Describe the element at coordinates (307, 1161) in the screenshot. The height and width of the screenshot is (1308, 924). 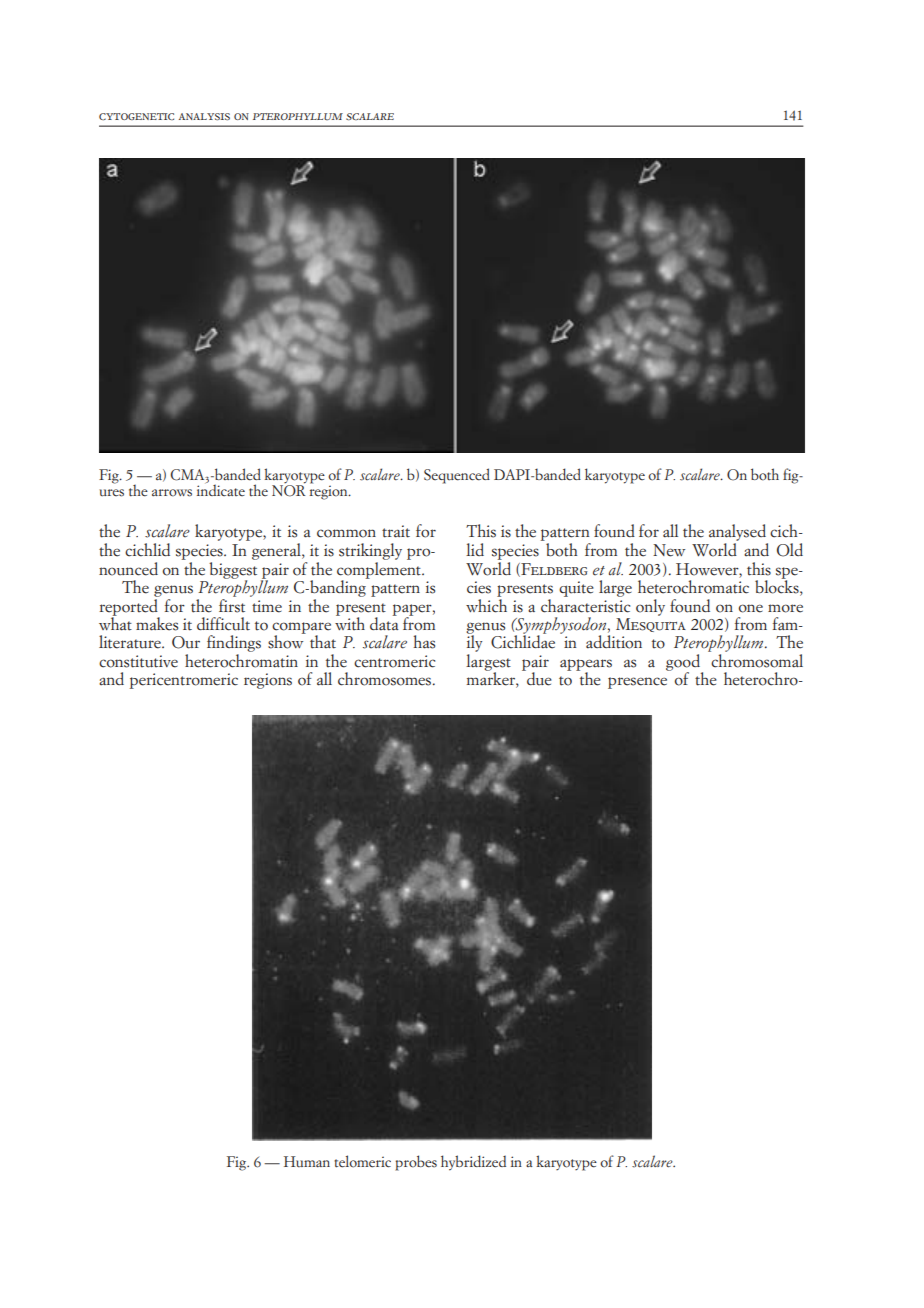
I see `Human` at that location.
